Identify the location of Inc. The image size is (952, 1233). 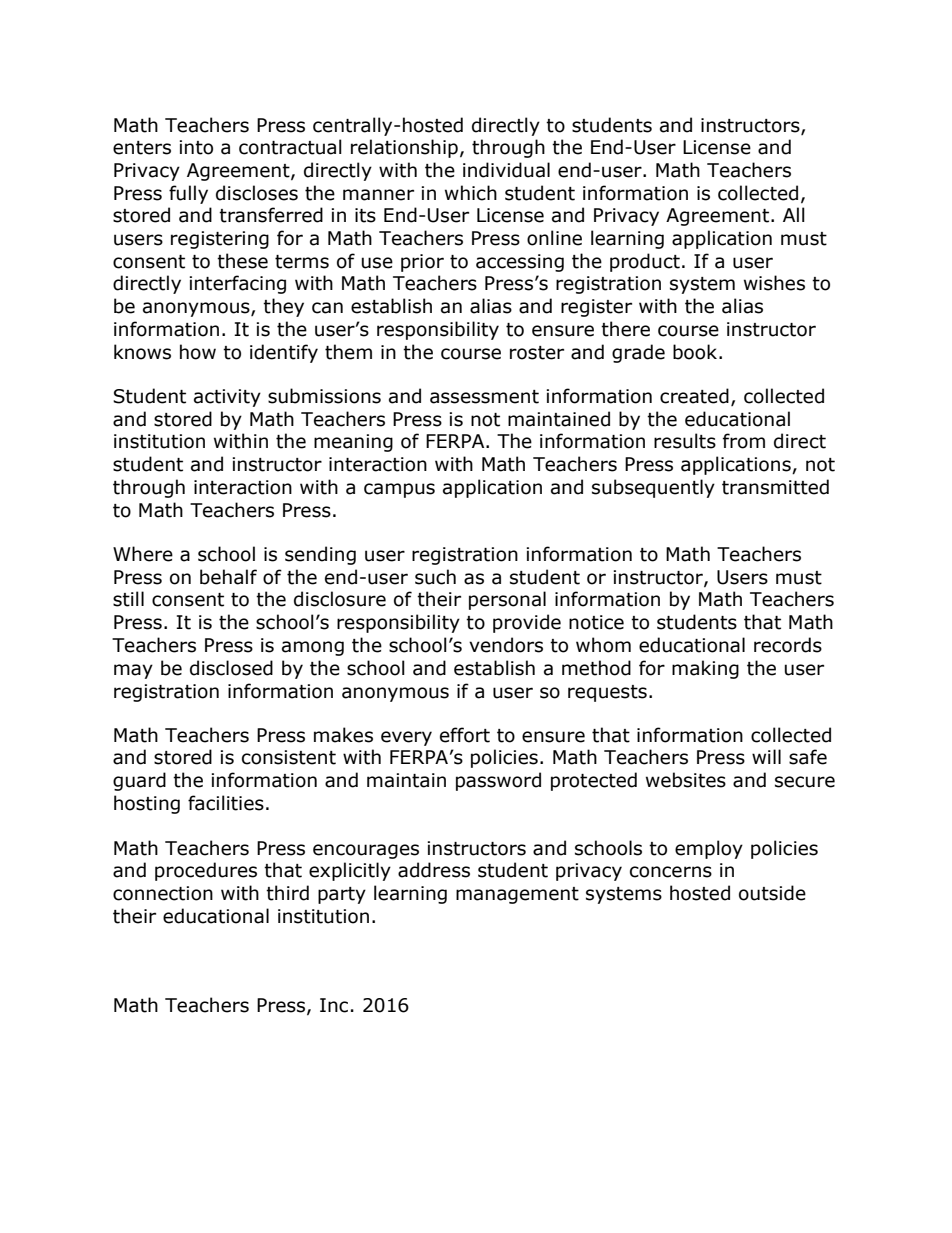
(334, 1005).
